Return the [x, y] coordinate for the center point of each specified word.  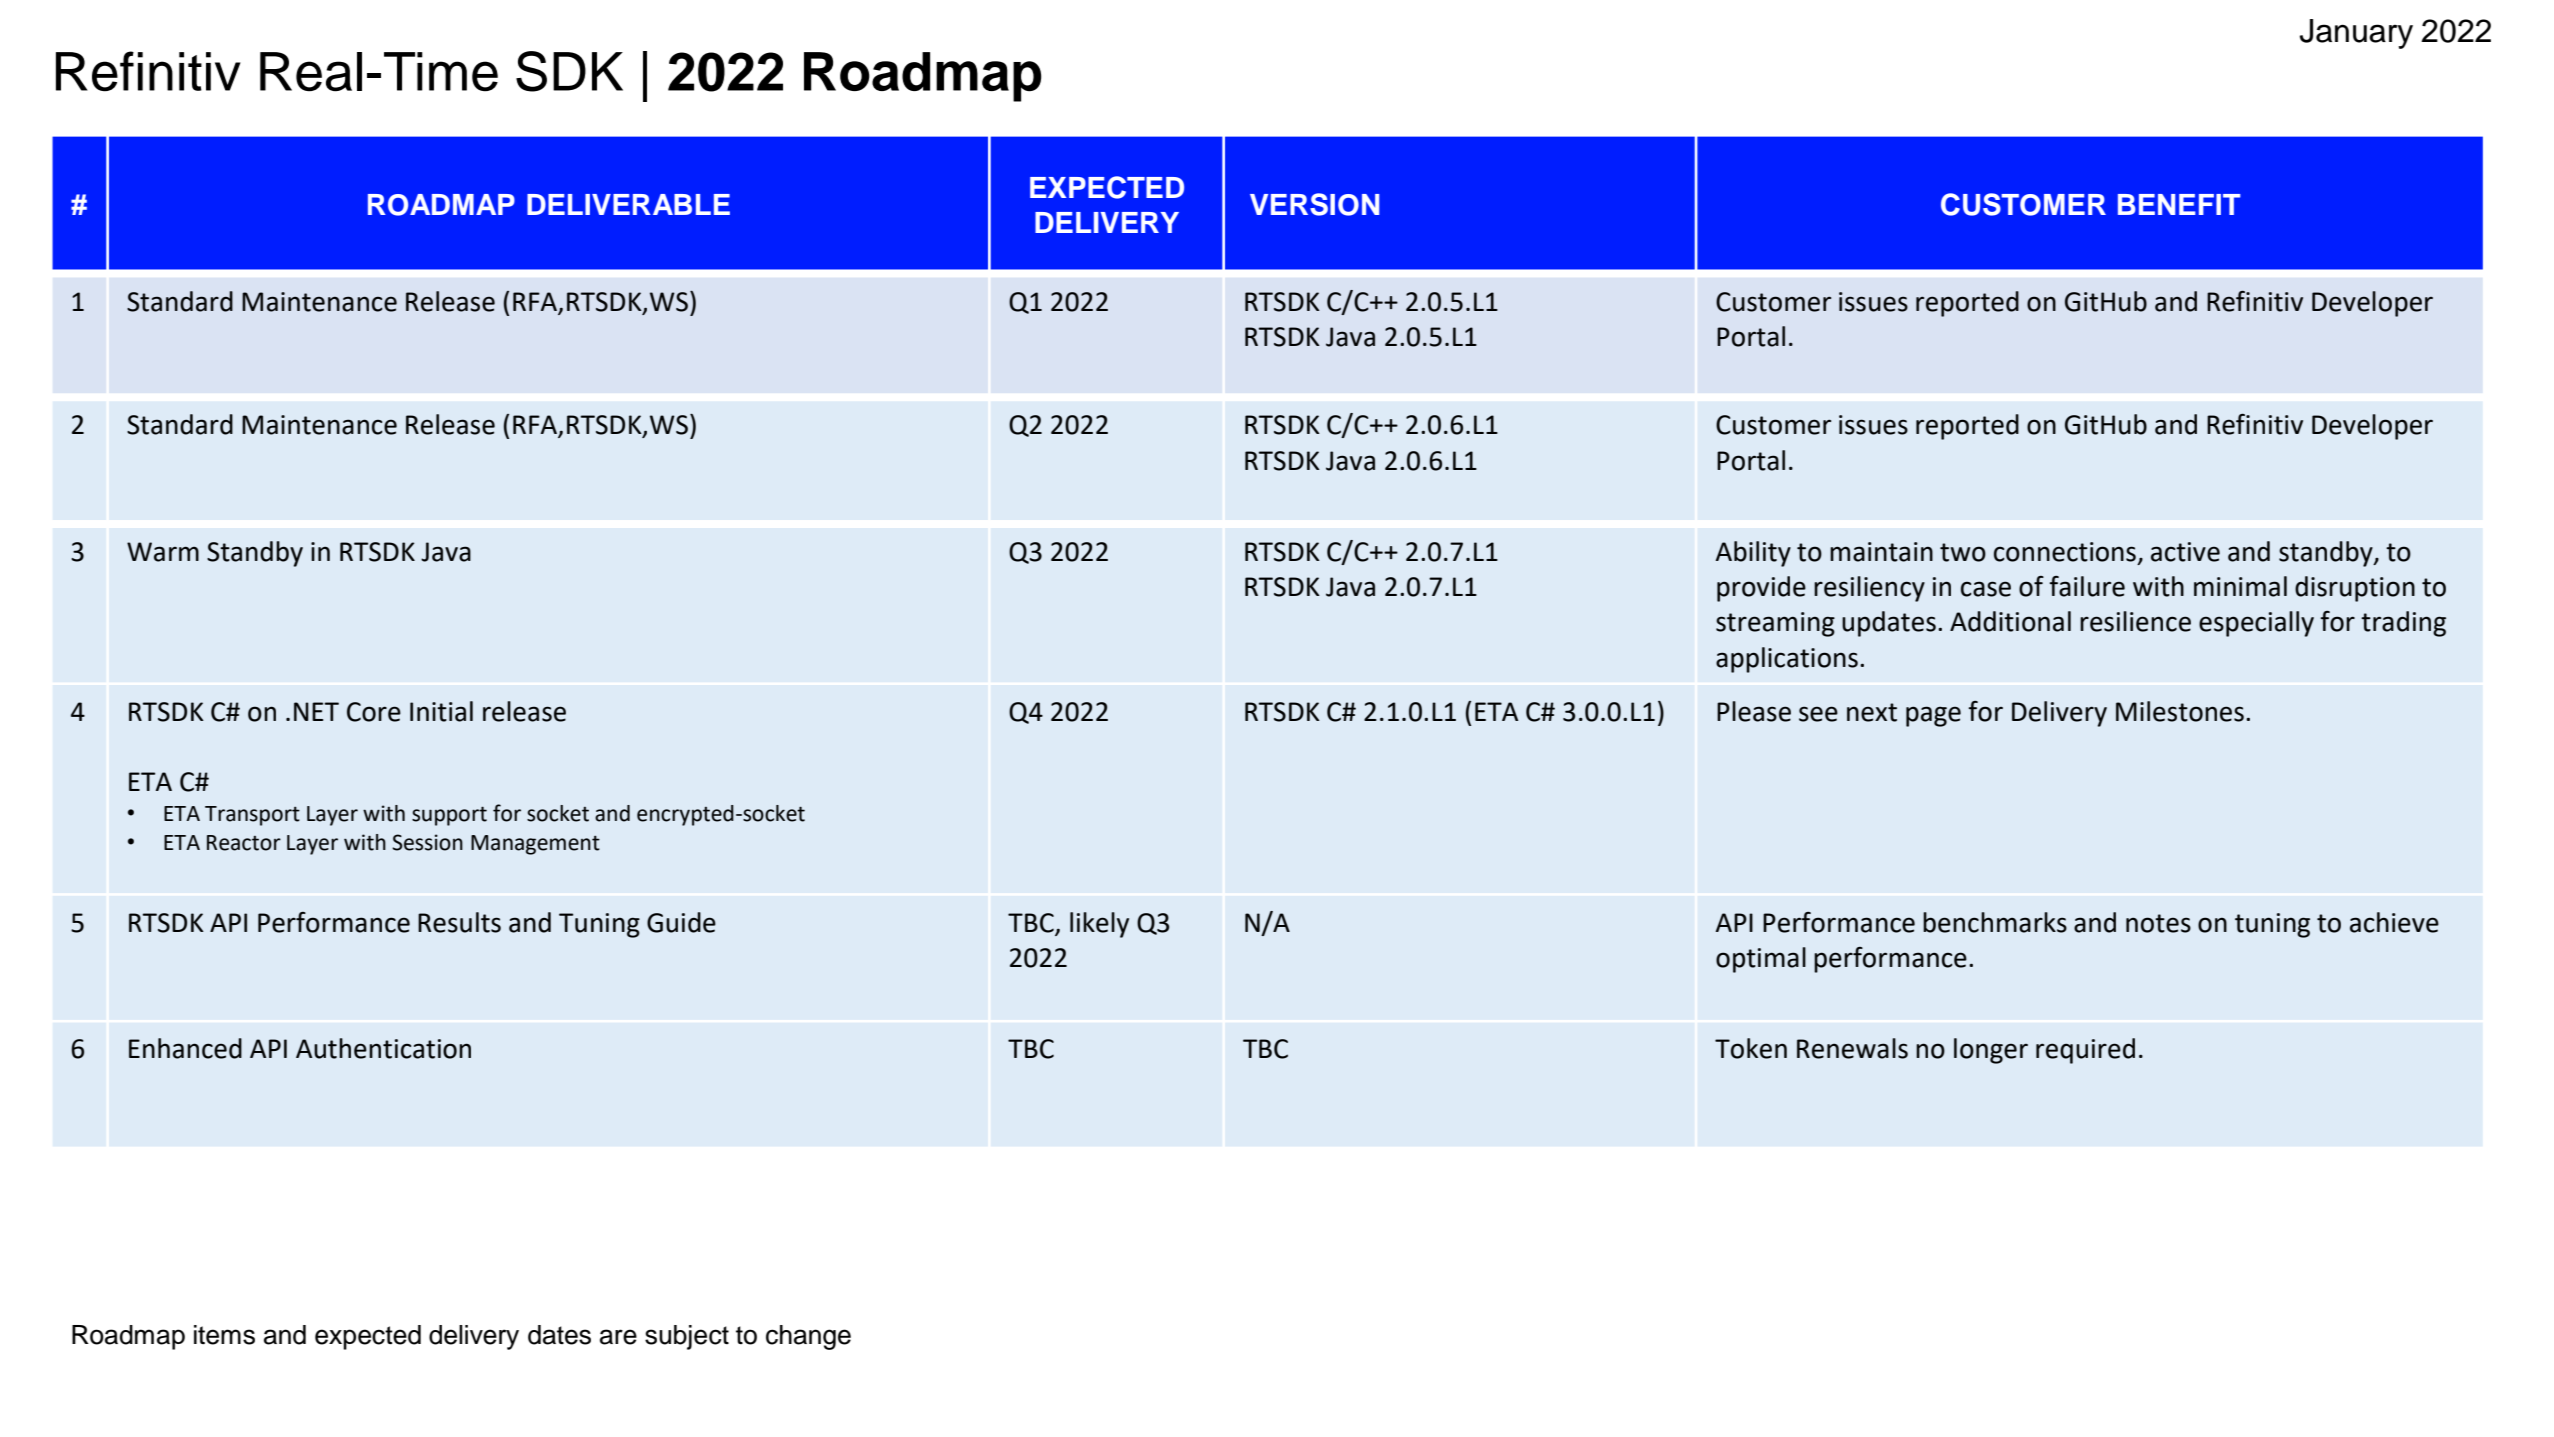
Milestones [2180, 711]
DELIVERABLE [628, 204]
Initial [441, 711]
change [808, 1337]
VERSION [1314, 204]
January [2356, 34]
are [618, 1337]
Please [1754, 711]
